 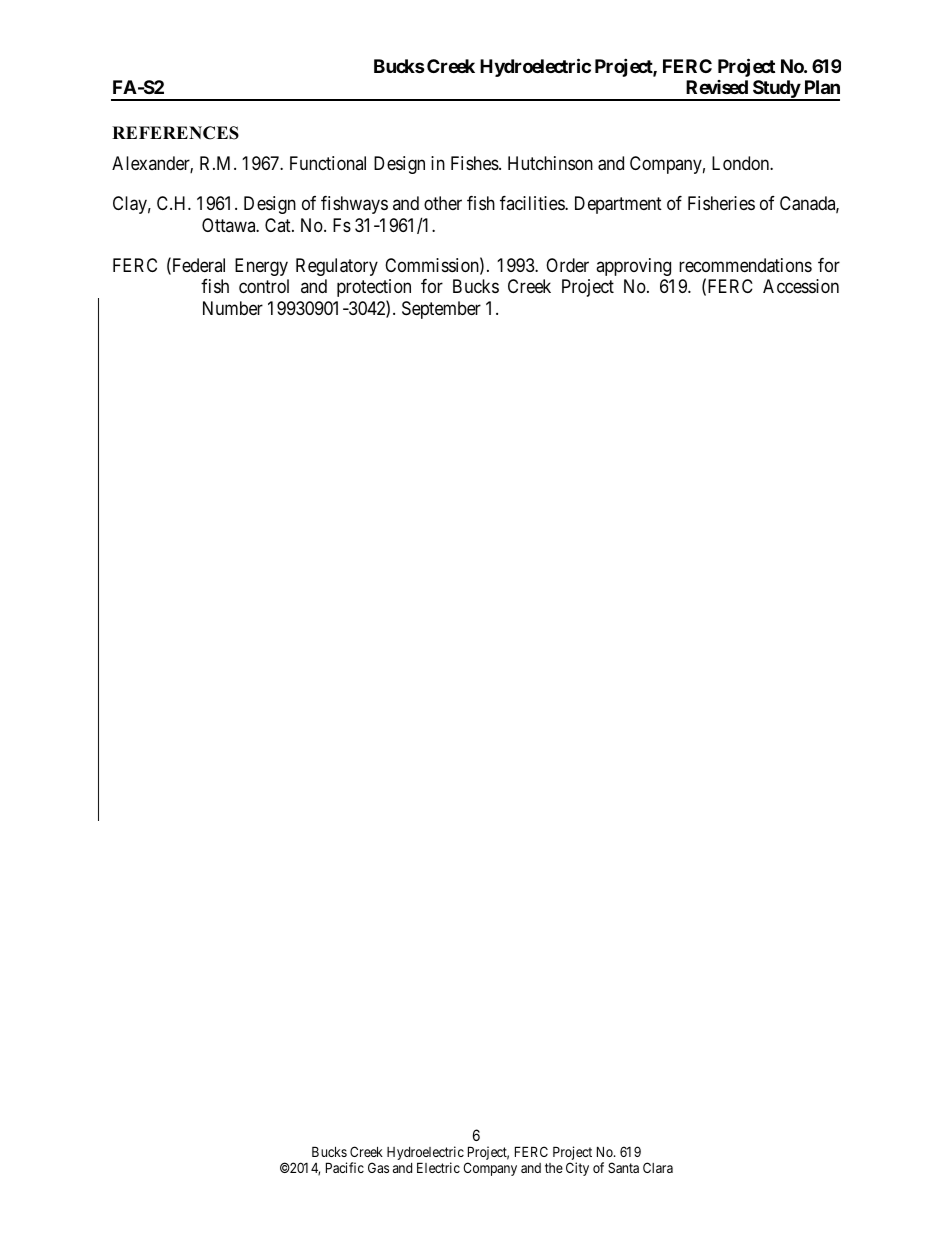 What do you see at coordinates (175, 133) in the screenshot?
I see `REFERENCES` at bounding box center [175, 133].
